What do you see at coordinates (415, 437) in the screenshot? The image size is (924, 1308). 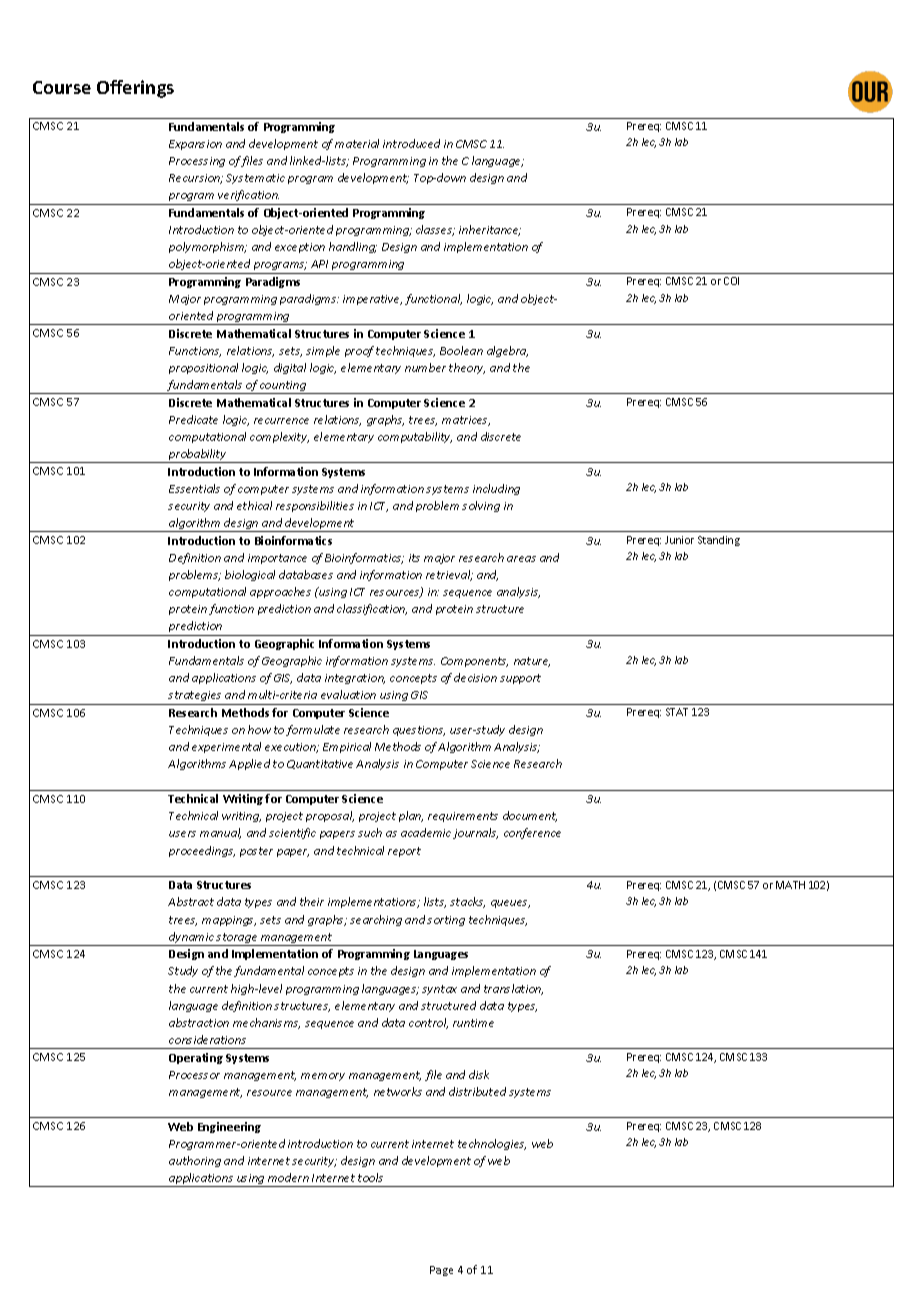 I see `computability` at bounding box center [415, 437].
